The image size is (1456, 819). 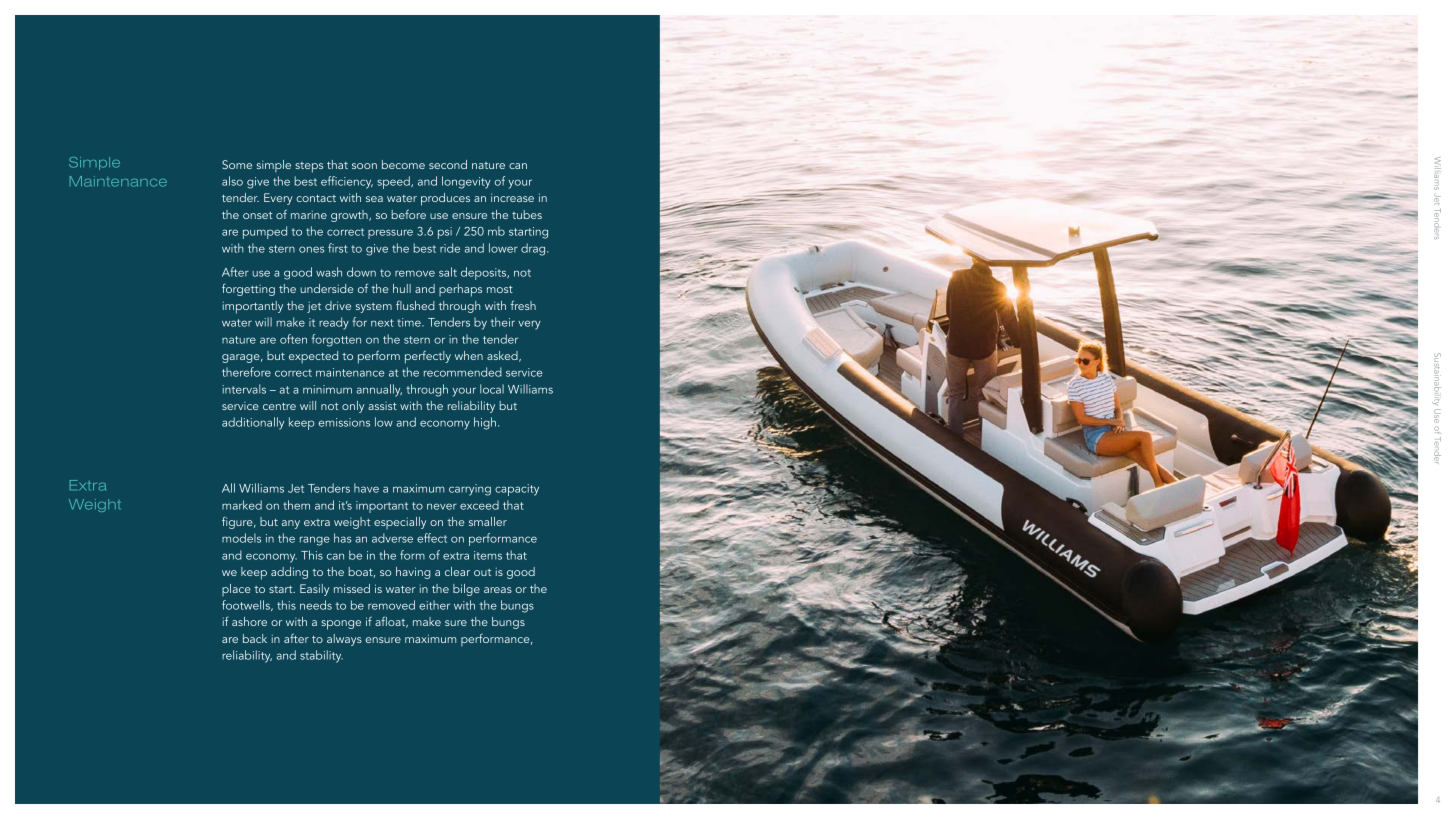 What do you see at coordinates (232, 181) in the document?
I see `also` at bounding box center [232, 181].
